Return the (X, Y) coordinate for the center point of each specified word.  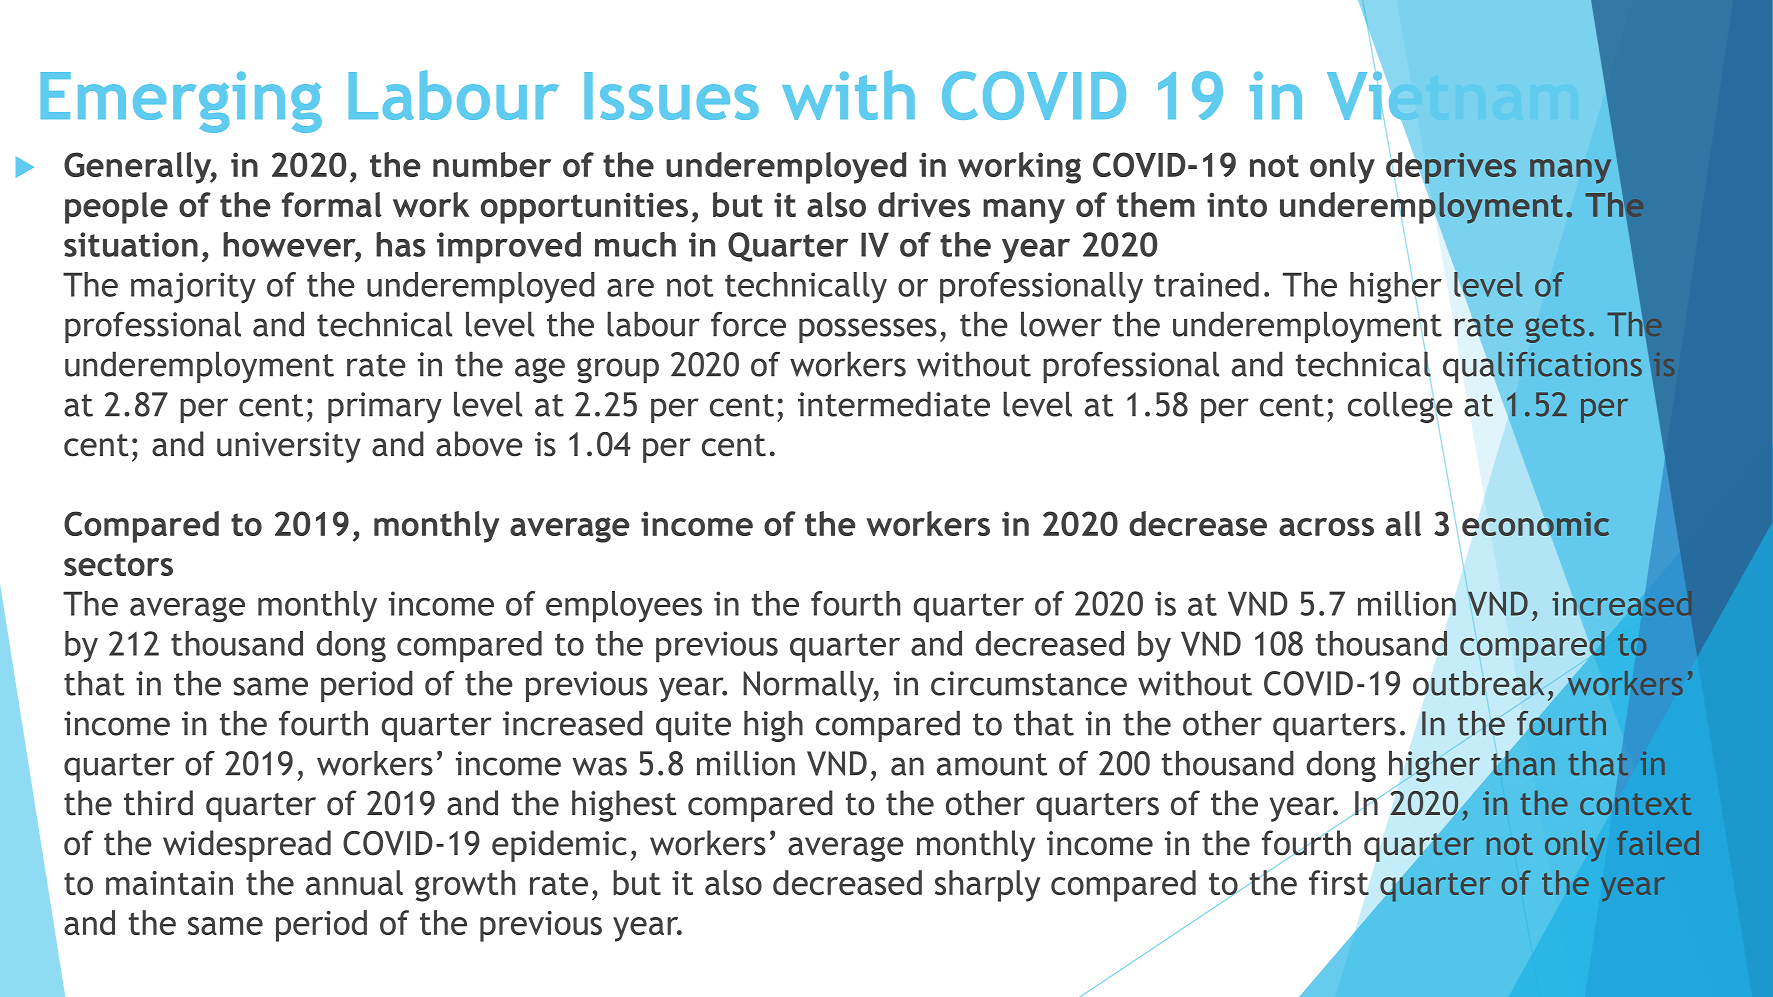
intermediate (894, 404)
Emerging (181, 102)
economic (1535, 523)
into (1237, 204)
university (289, 447)
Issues (671, 96)
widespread (247, 846)
